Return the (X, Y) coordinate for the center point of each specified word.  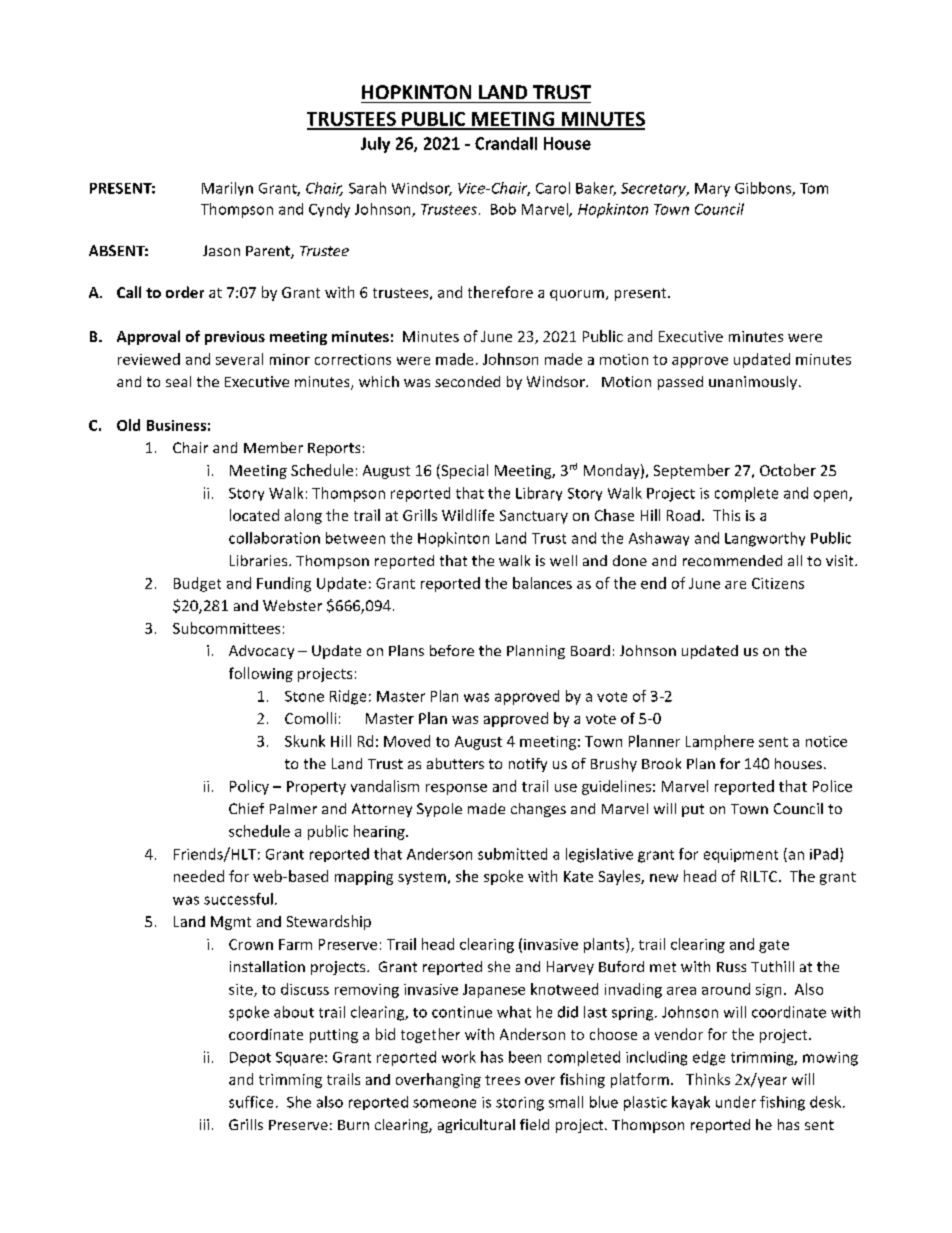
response (456, 789)
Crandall (506, 143)
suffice (251, 1102)
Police (832, 786)
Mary (712, 190)
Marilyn (227, 189)
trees (502, 1080)
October (788, 470)
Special (463, 471)
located (254, 515)
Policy (249, 787)
